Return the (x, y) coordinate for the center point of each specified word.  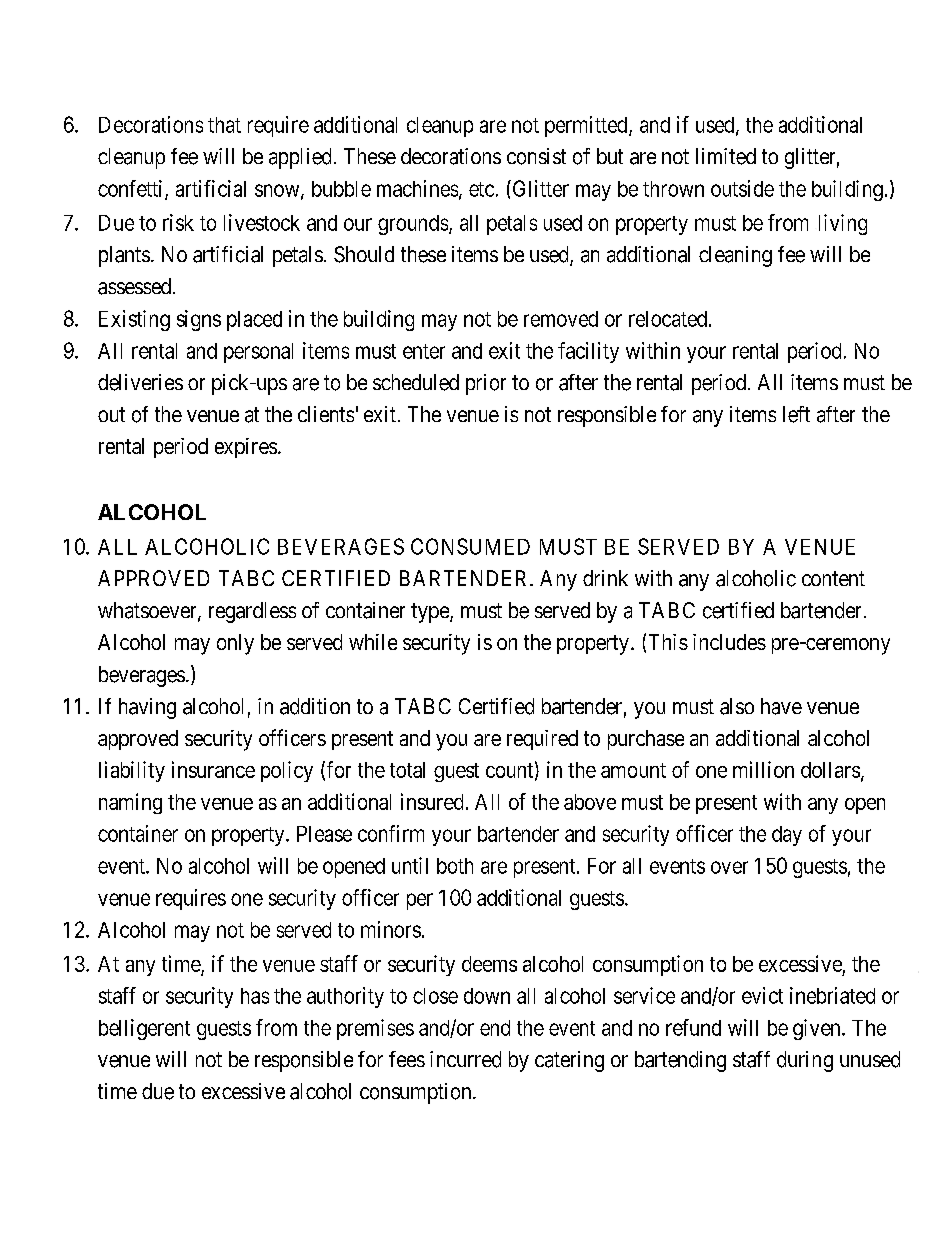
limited (726, 156)
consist (536, 156)
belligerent (144, 1029)
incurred (465, 1059)
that (224, 125)
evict (762, 995)
